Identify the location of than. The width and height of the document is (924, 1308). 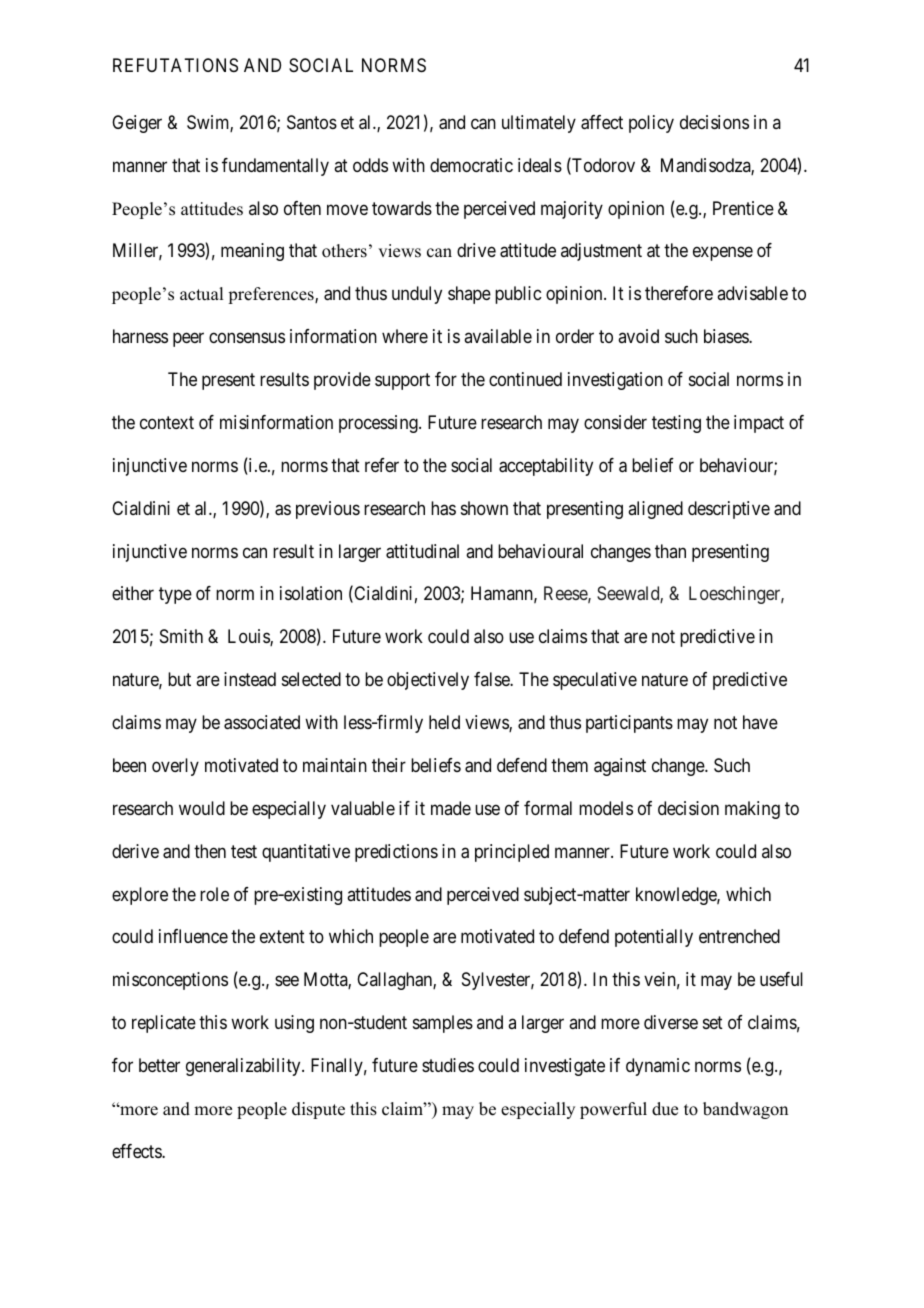
(670, 551).
